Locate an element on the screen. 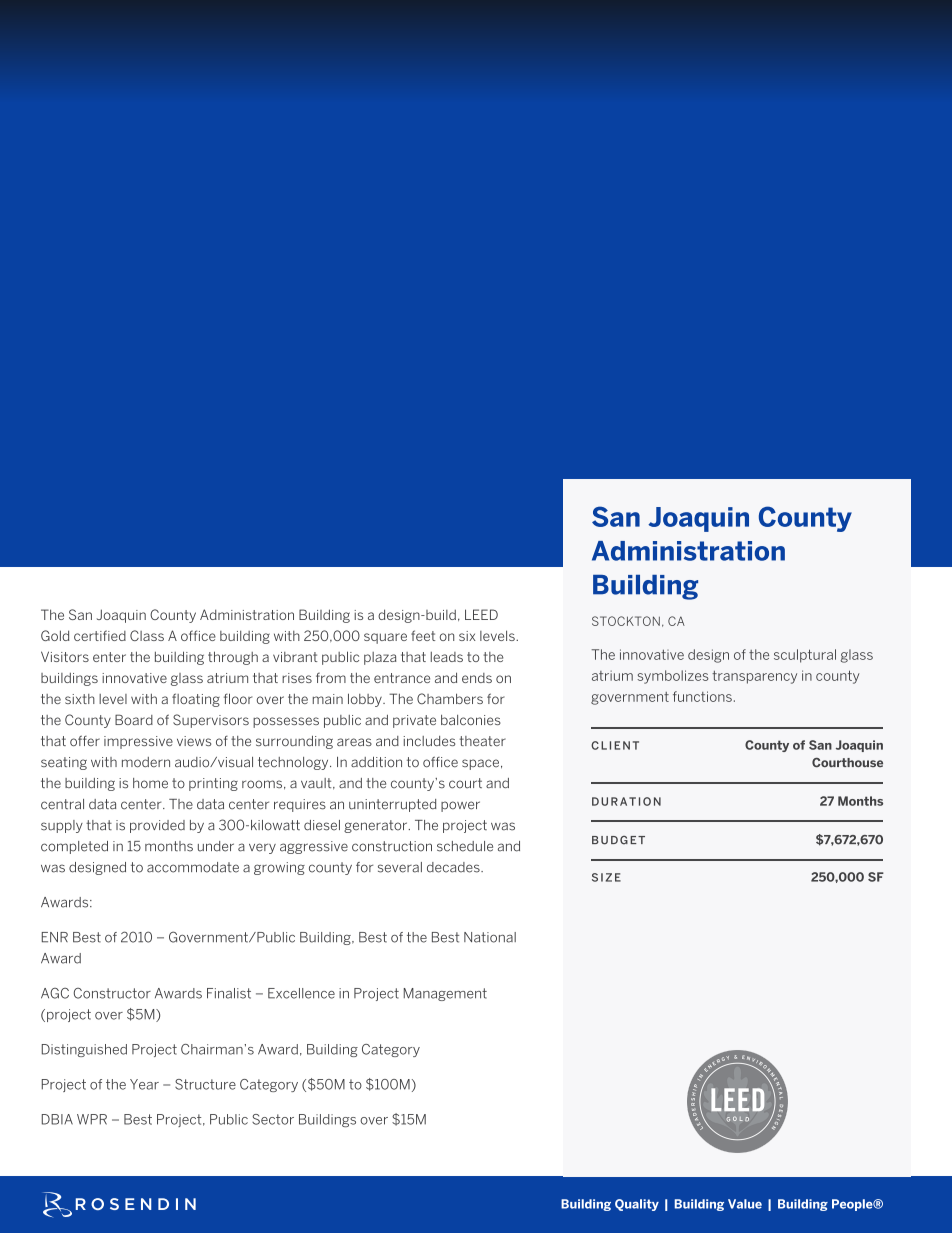 The width and height of the screenshot is (952, 1233). feet is located at coordinates (423, 635).
